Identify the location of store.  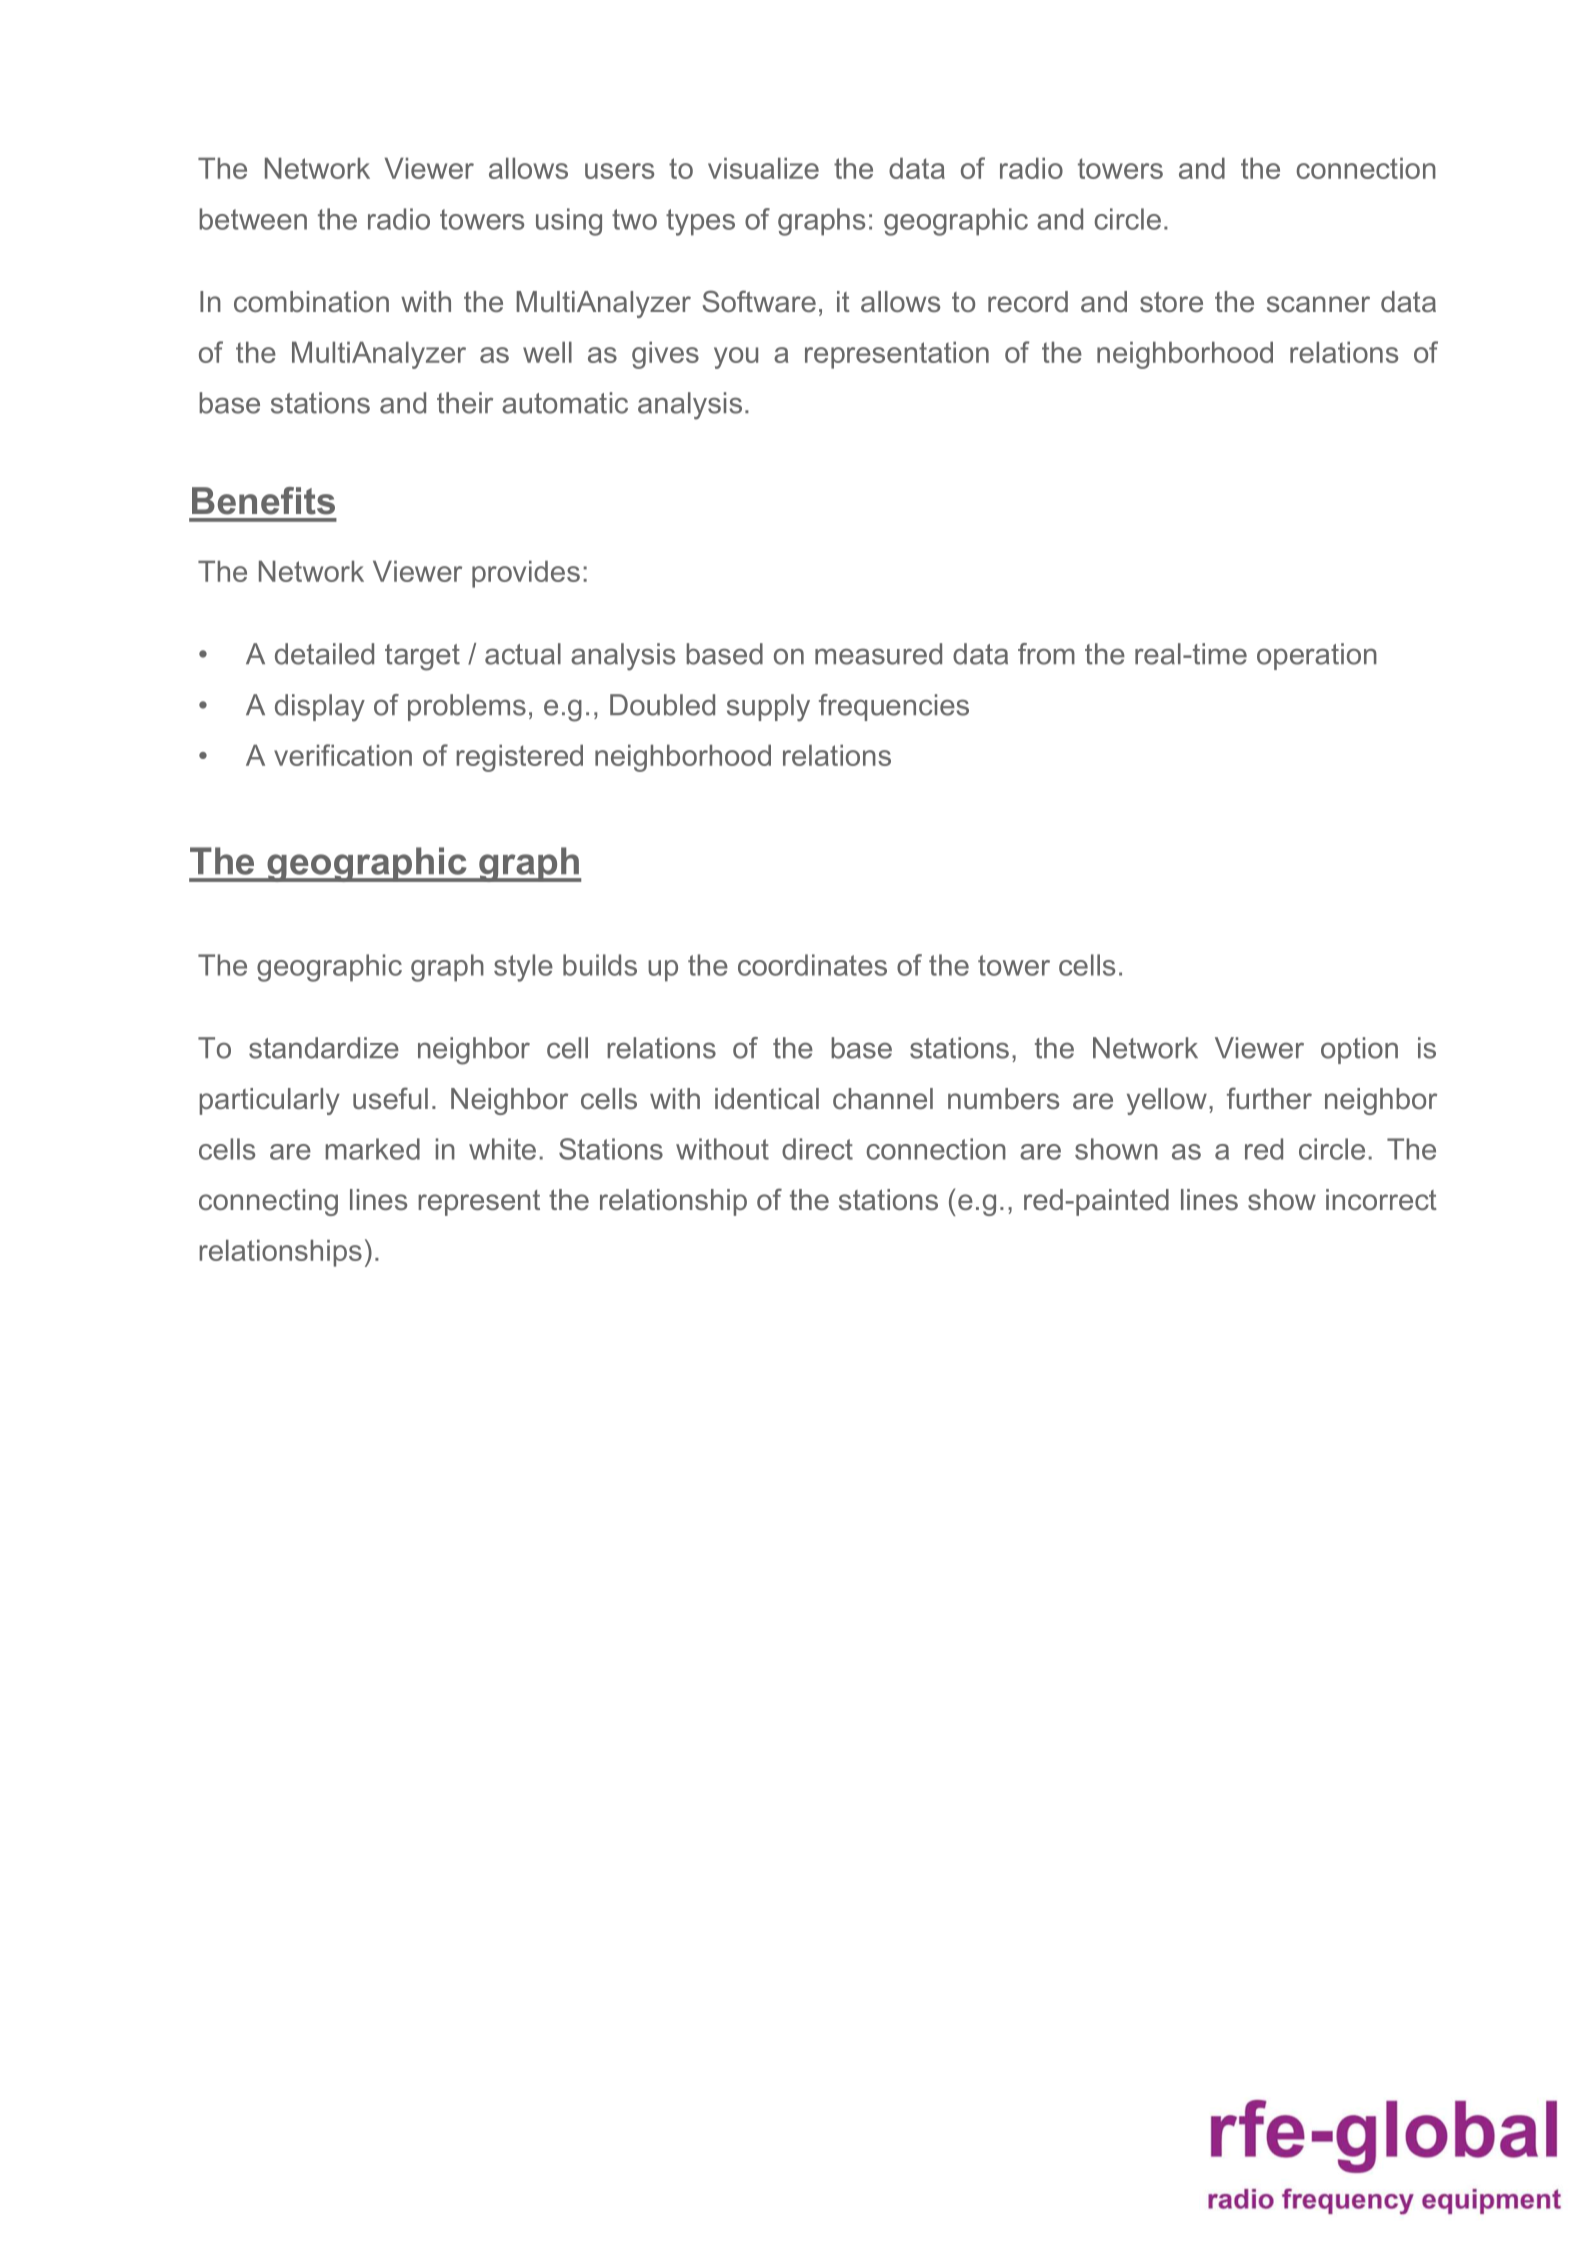
(1171, 302).
